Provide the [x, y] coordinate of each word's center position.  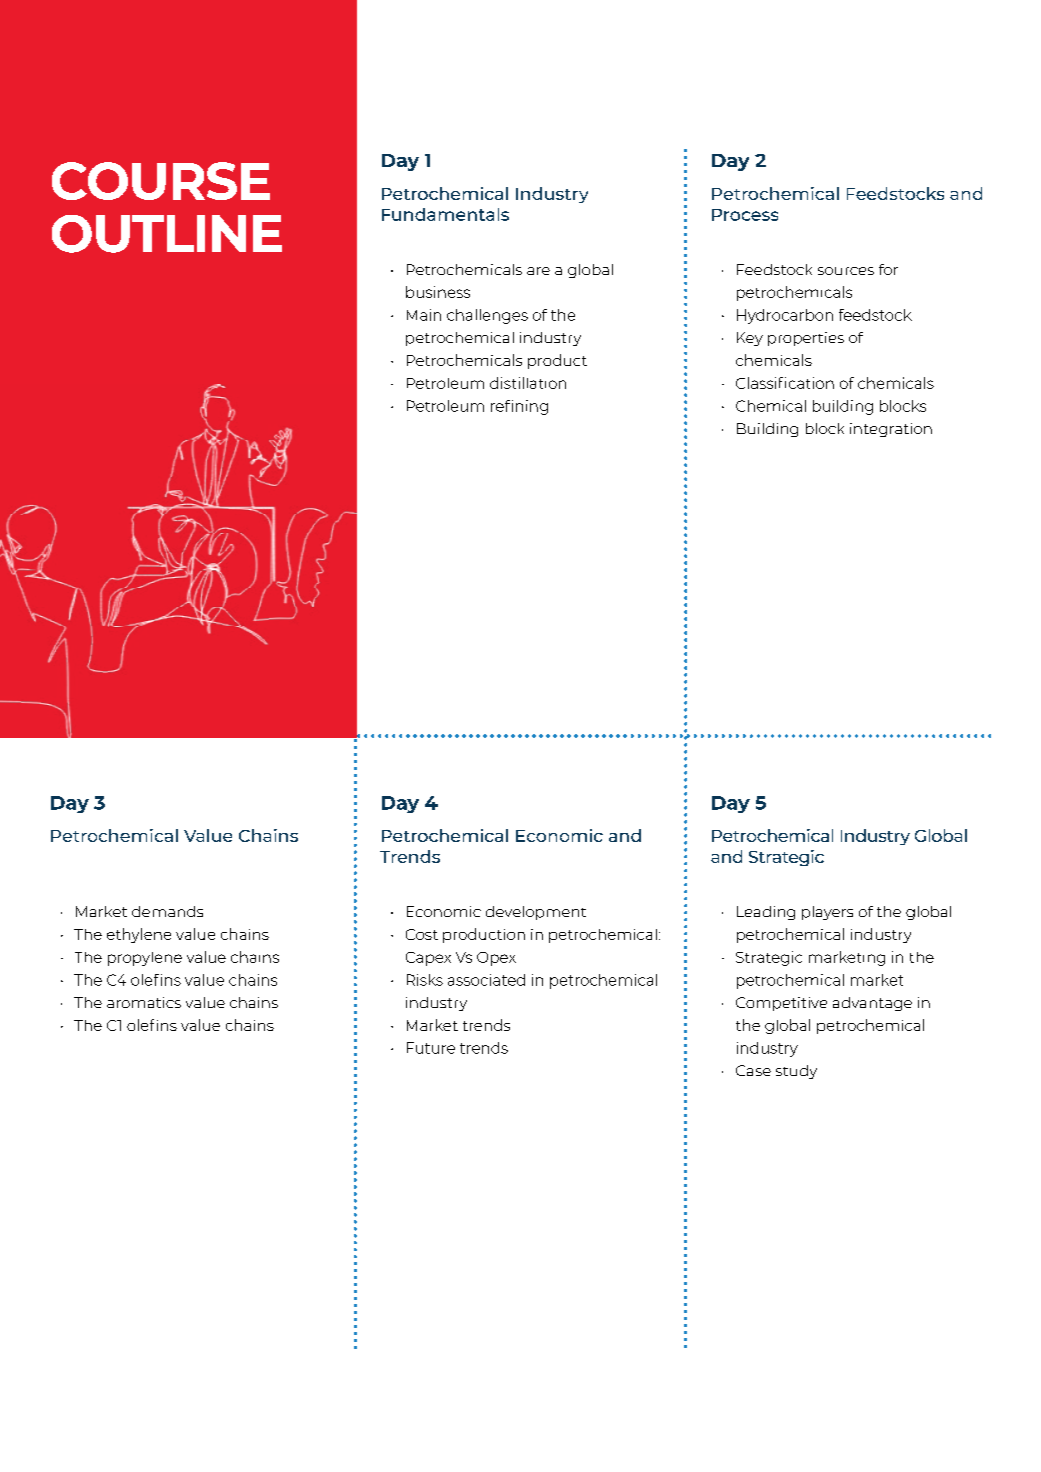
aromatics [144, 1002]
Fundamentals [445, 214]
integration [891, 430]
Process [745, 215]
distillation [528, 383]
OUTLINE [167, 234]
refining [519, 407]
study [796, 1072]
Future [431, 1048]
